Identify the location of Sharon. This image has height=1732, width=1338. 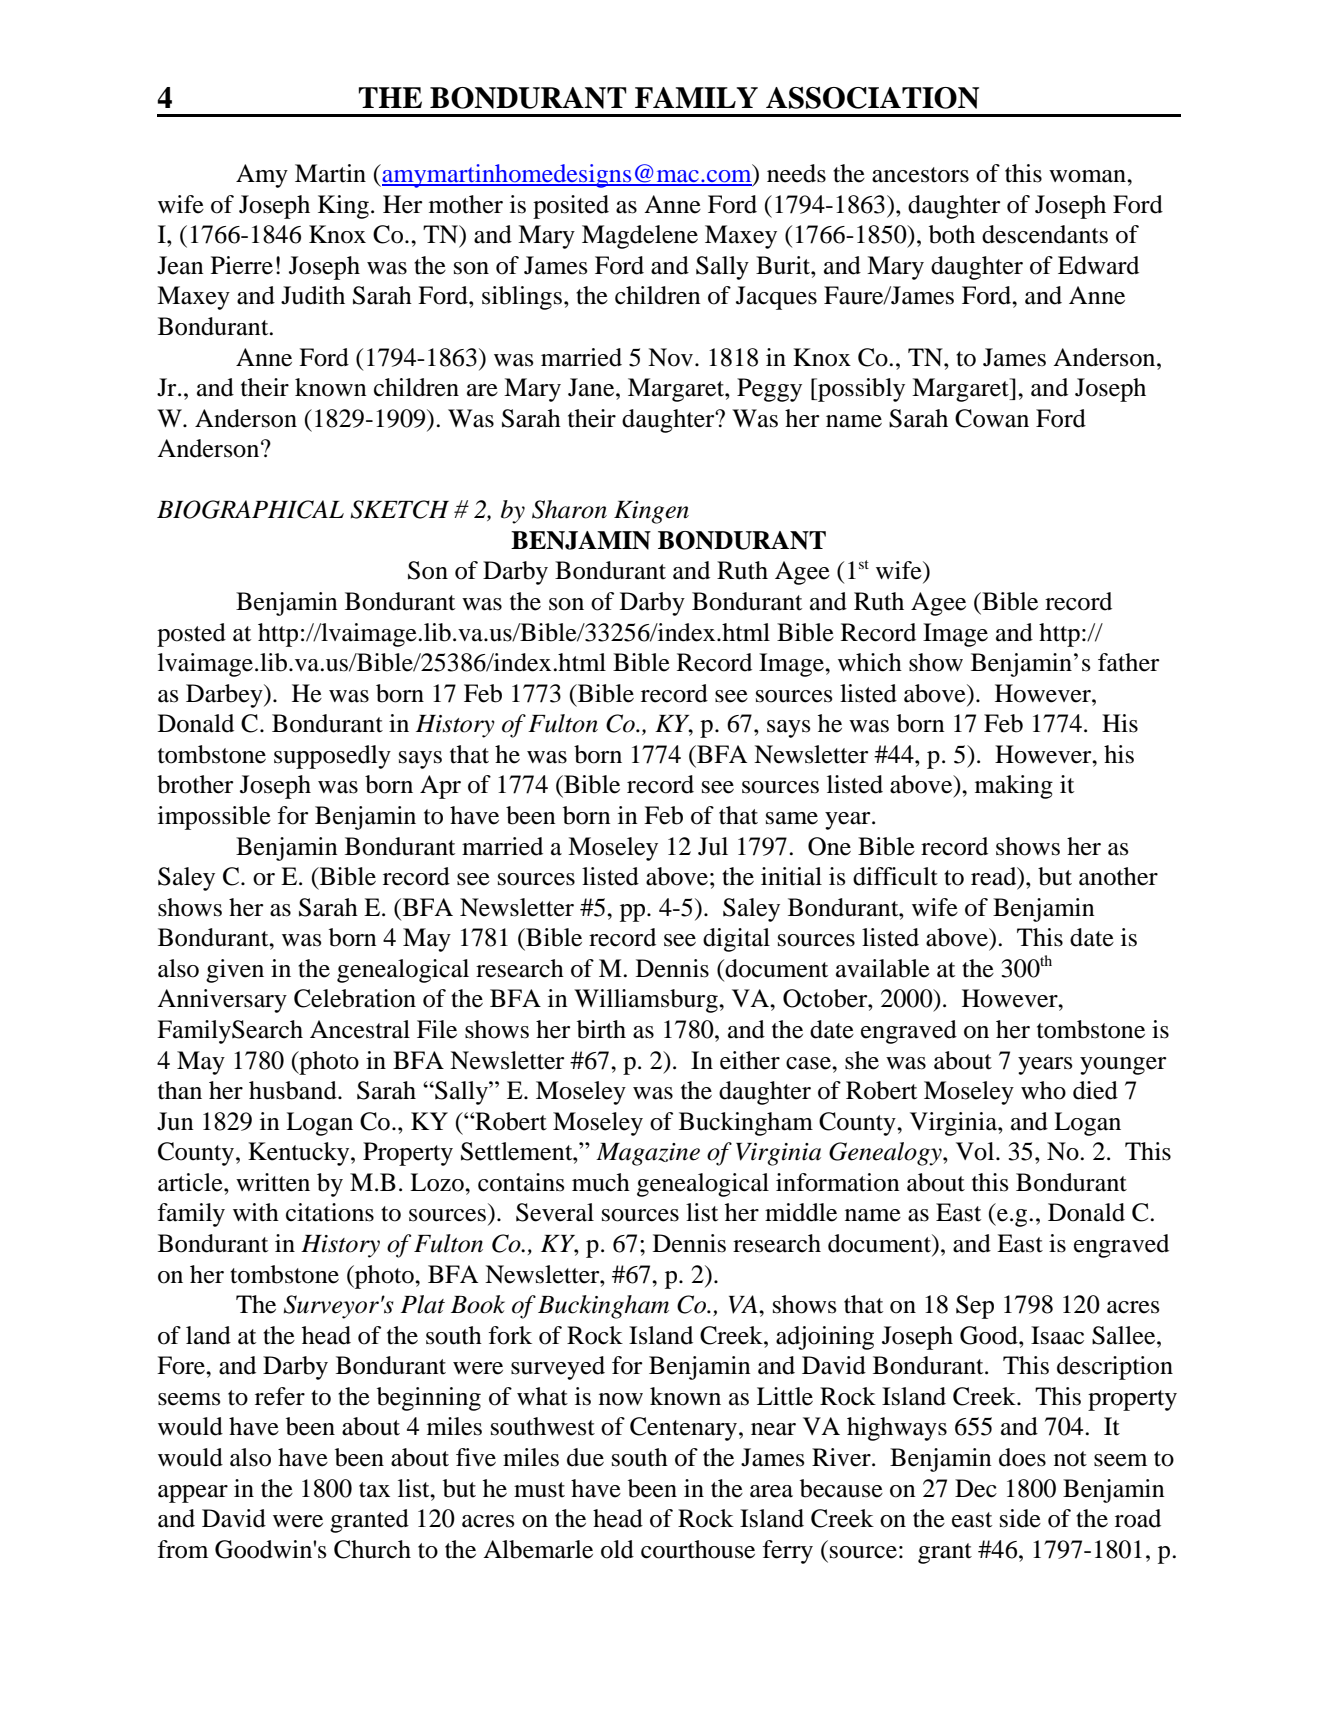
(569, 509).
